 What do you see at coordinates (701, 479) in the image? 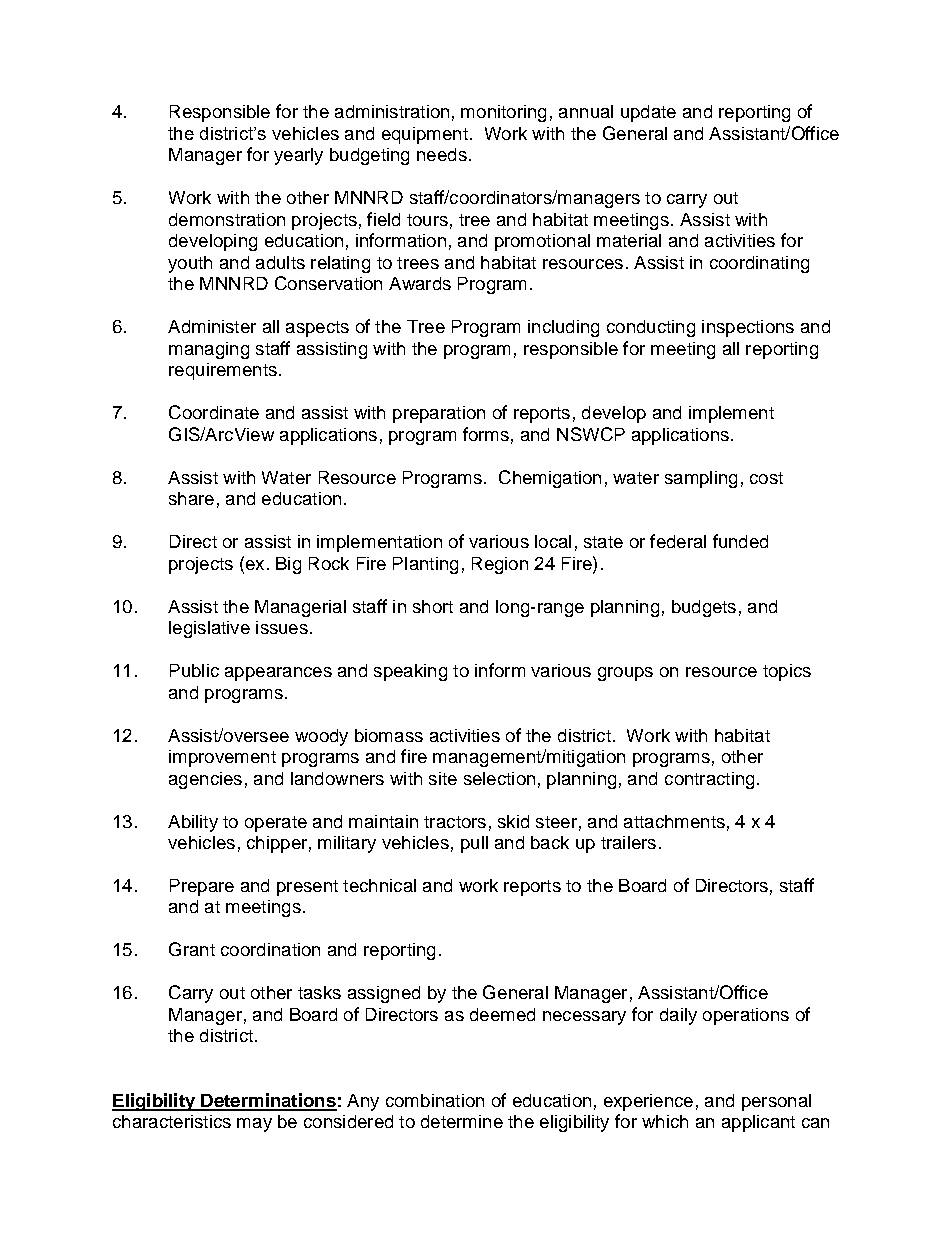
I see `sampling` at bounding box center [701, 479].
